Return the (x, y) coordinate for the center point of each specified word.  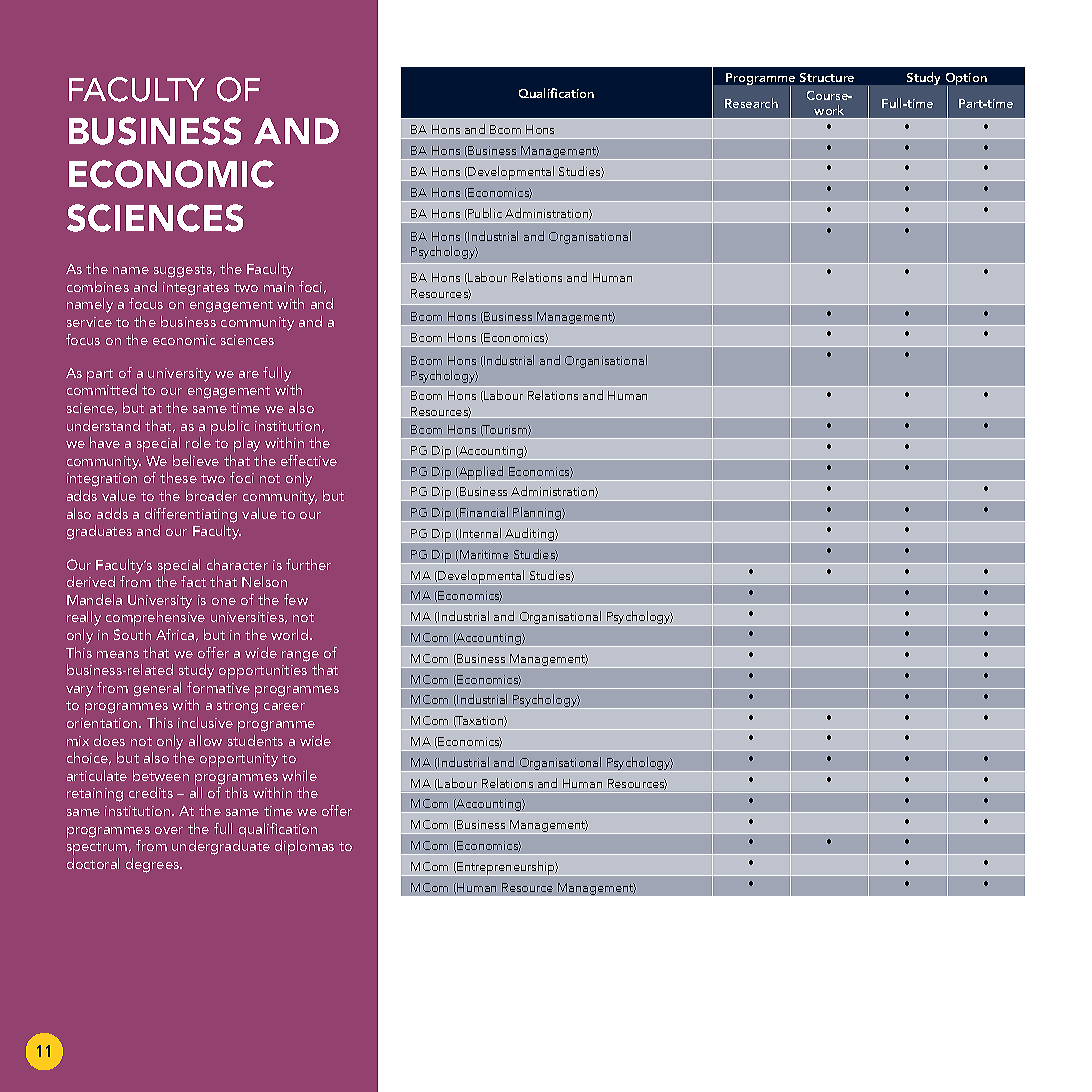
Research (751, 103)
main (279, 287)
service (89, 322)
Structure (827, 77)
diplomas (304, 847)
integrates (196, 289)
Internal (480, 533)
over (169, 830)
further (308, 564)
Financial (484, 512)
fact (193, 581)
